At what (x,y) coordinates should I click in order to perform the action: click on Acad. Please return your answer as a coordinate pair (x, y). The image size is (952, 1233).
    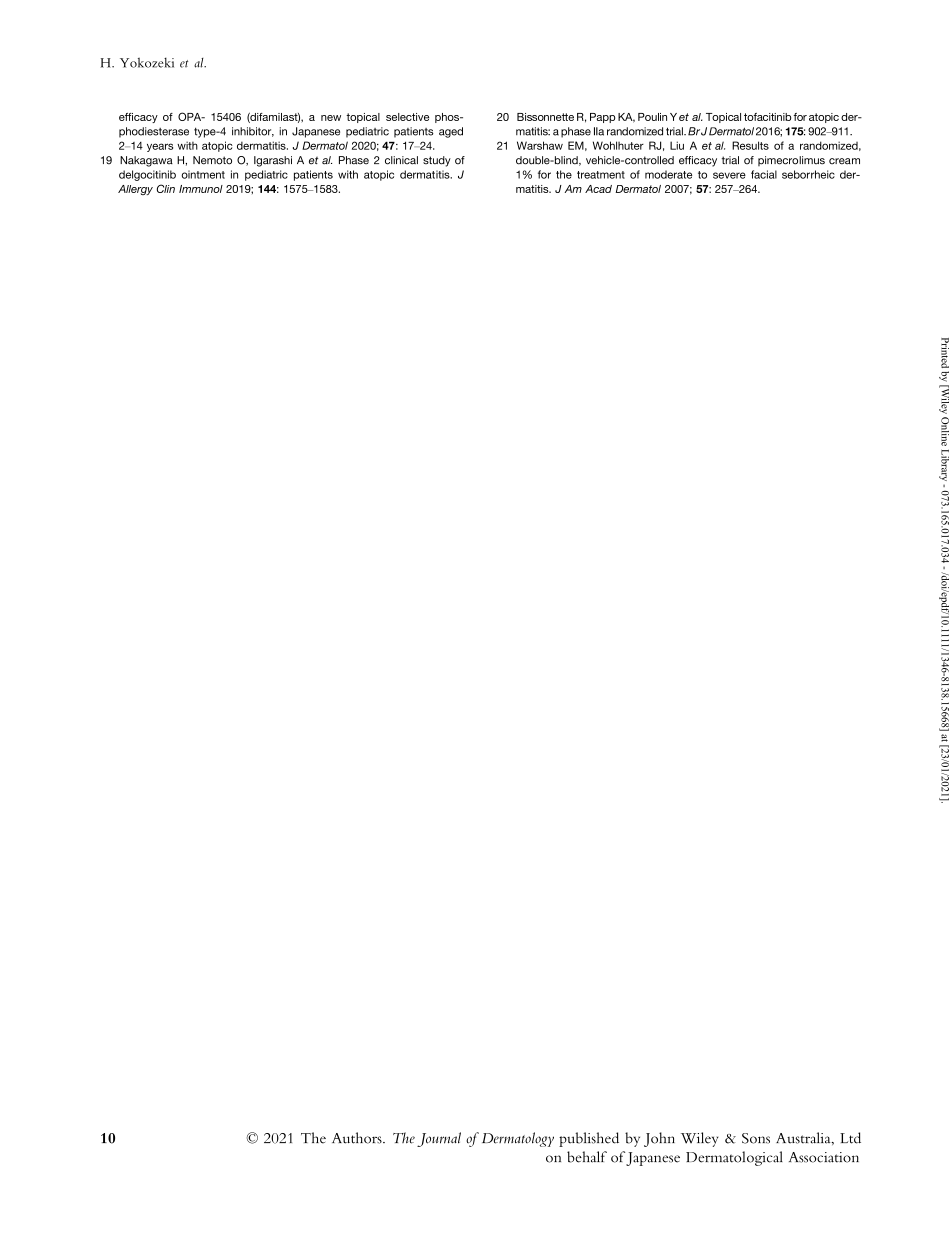
    Looking at the image, I should click on (598, 189).
